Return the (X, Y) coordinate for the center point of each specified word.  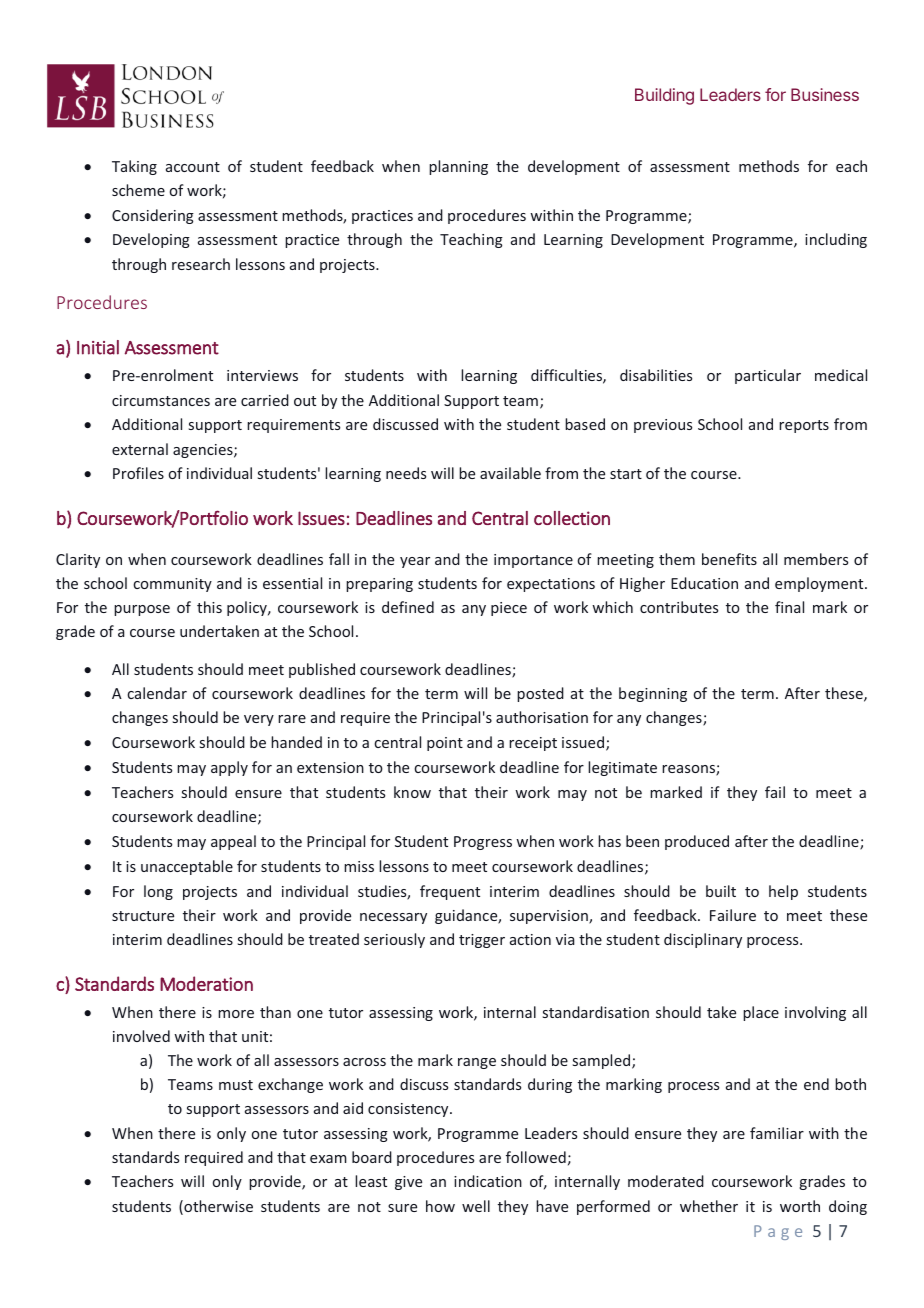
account (193, 167)
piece (509, 609)
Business (825, 94)
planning (458, 167)
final (789, 607)
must (236, 1085)
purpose (142, 610)
